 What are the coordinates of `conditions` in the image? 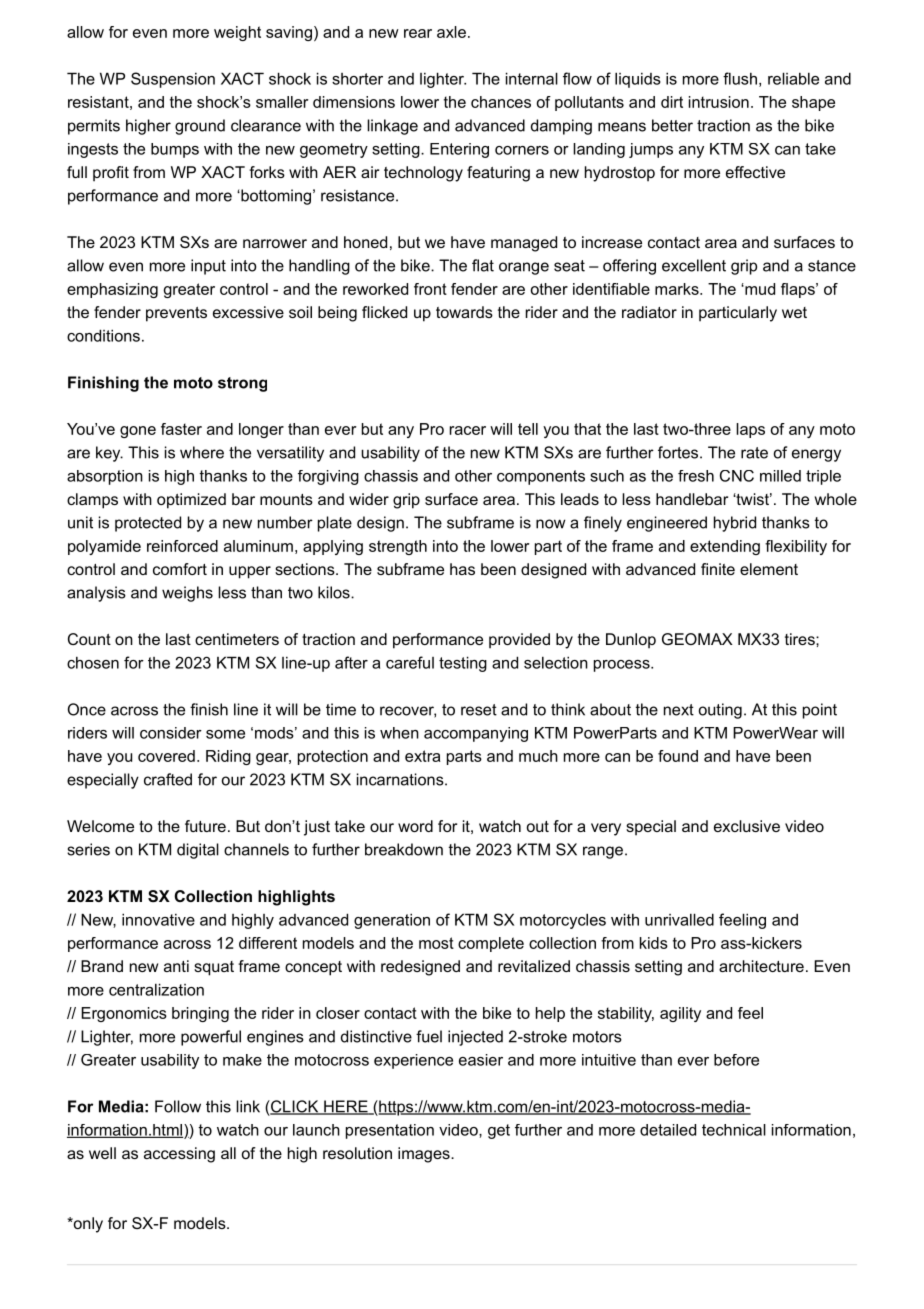 It's located at (103, 335).
